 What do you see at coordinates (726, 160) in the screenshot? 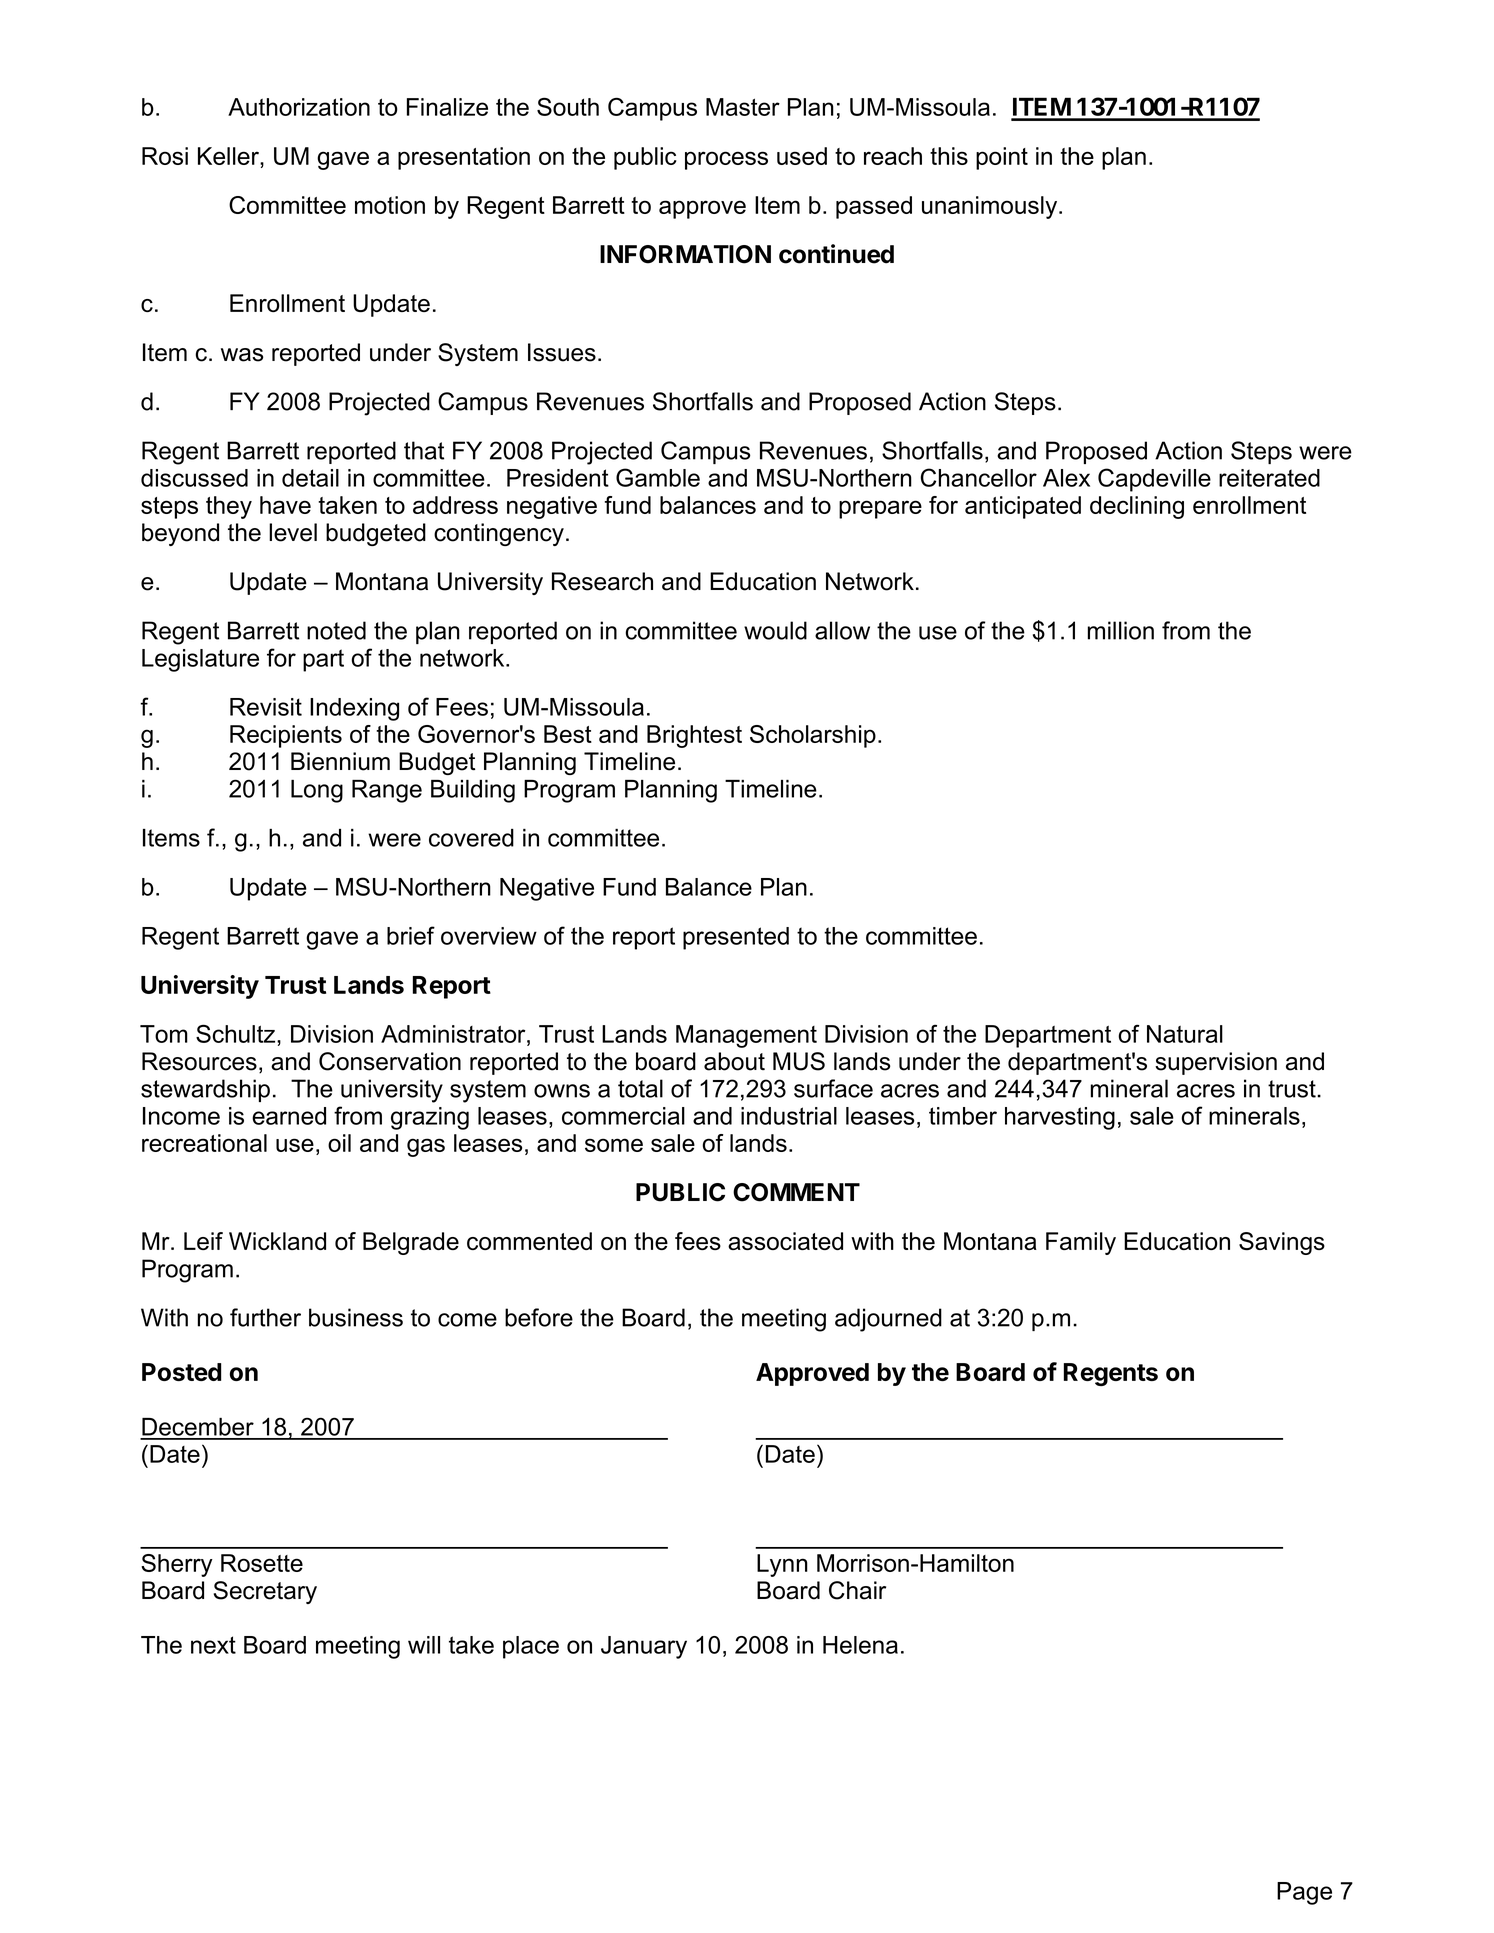
I see `process` at bounding box center [726, 160].
